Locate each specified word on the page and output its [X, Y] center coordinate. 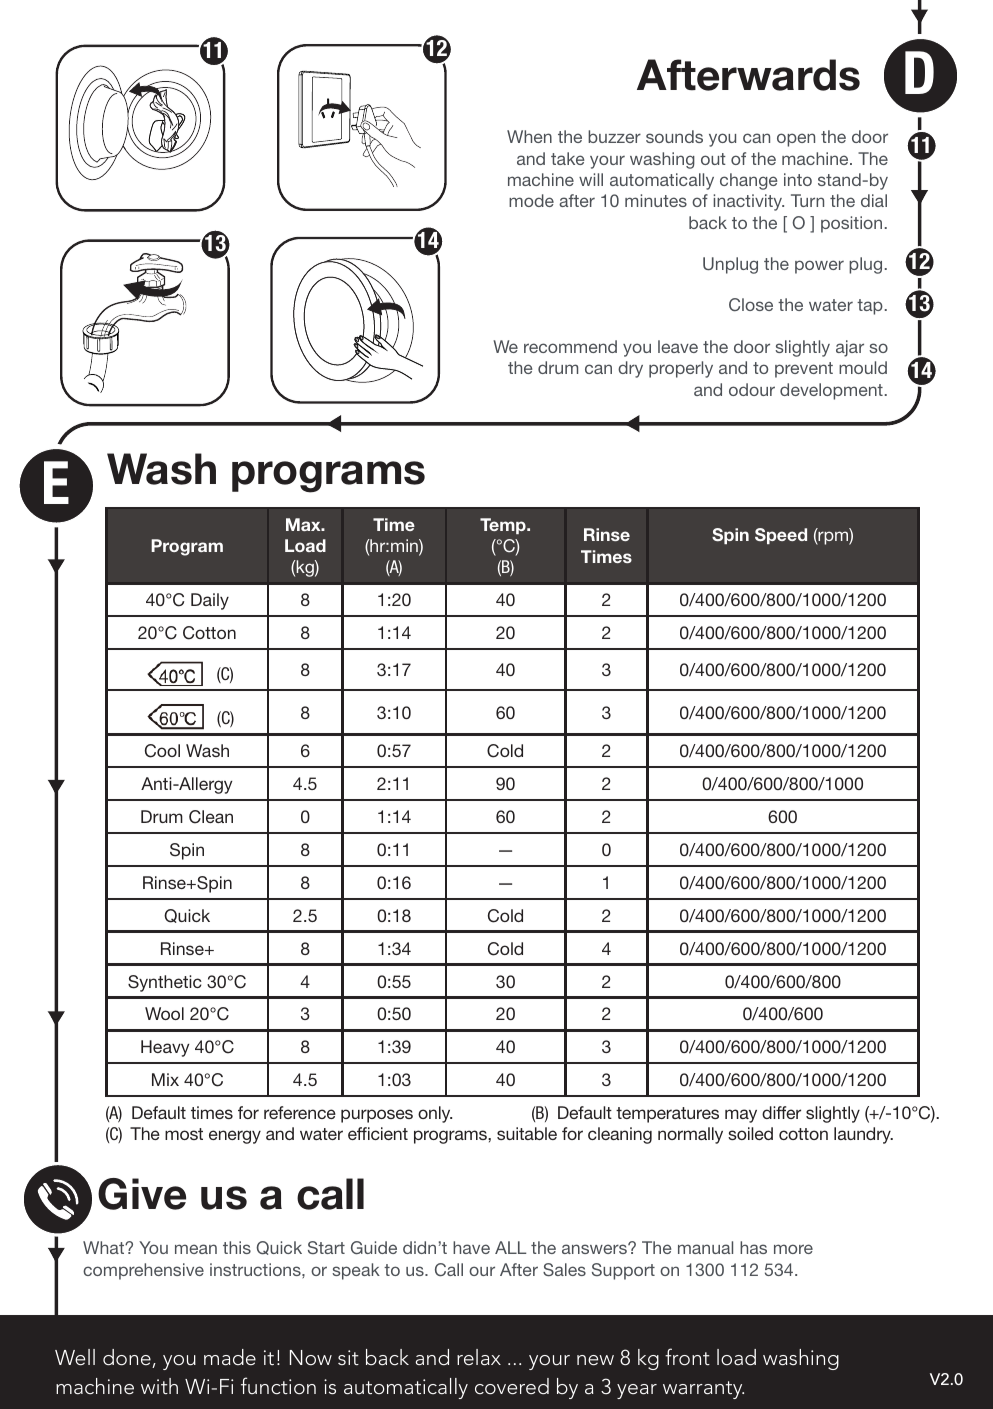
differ [781, 1112]
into [798, 179]
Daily [210, 601]
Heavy [165, 1048]
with [159, 1386]
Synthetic [165, 983]
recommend [570, 346]
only [435, 1114]
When [529, 136]
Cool [162, 751]
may [741, 1116]
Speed [781, 536]
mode [531, 200]
